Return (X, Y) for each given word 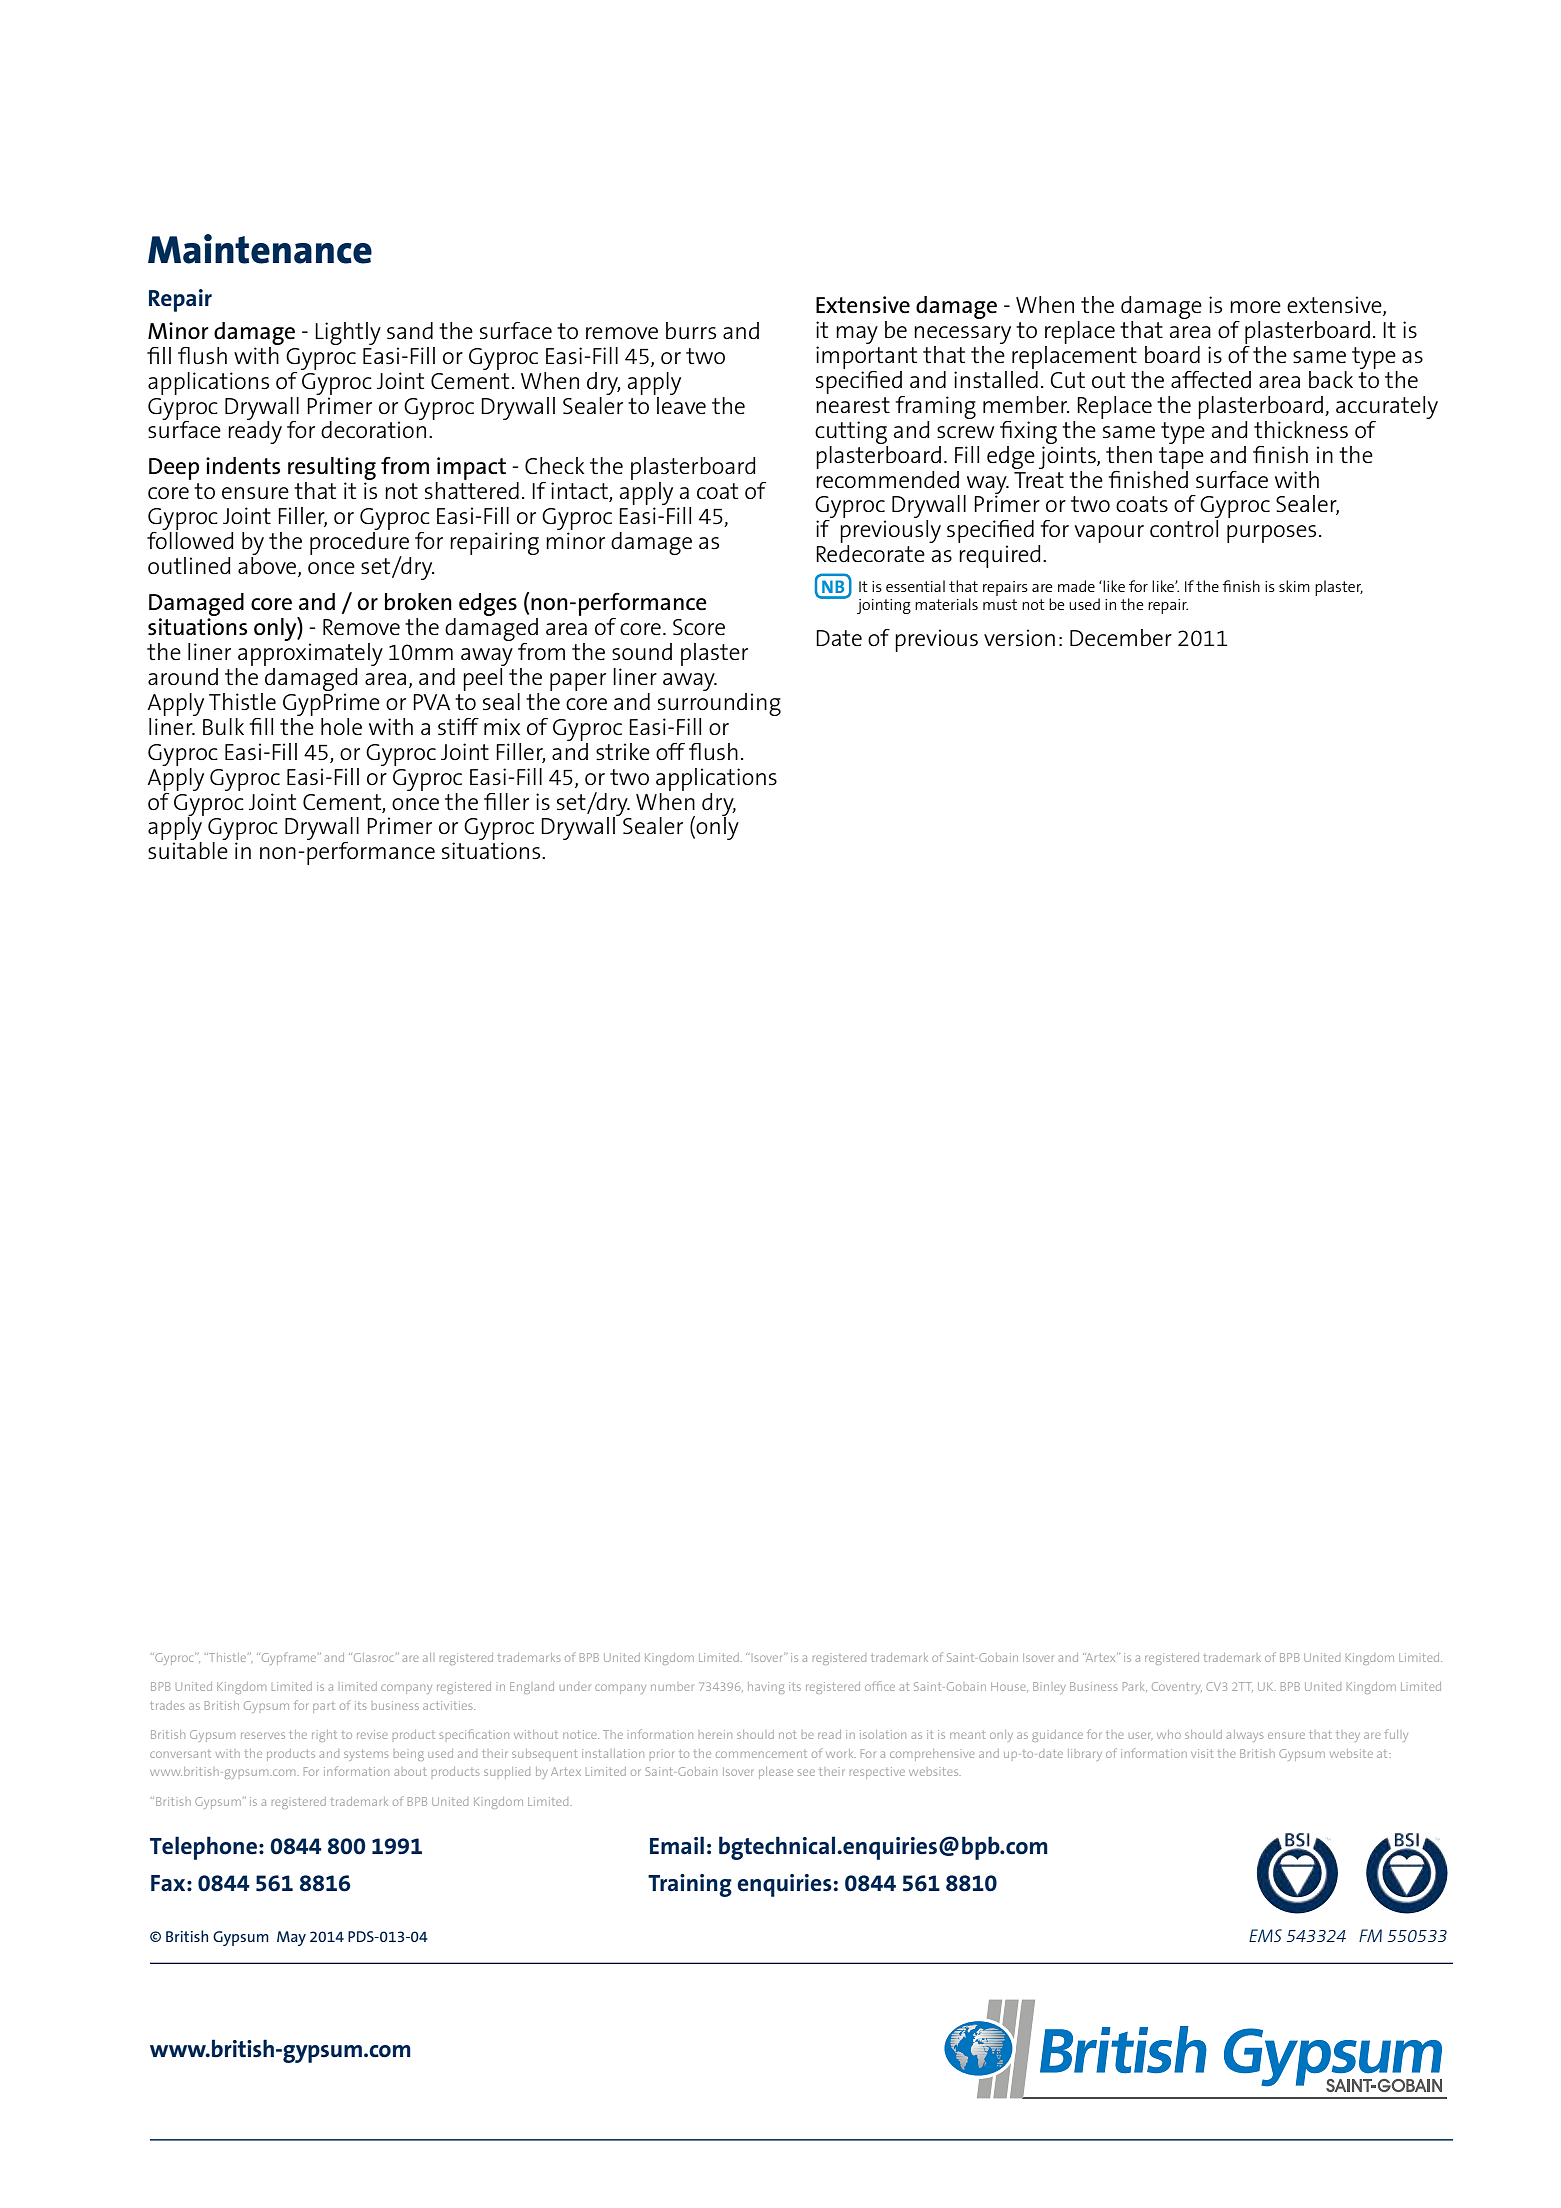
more (1255, 307)
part (324, 1708)
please (776, 1773)
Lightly (348, 333)
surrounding (719, 703)
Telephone (203, 1848)
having (766, 1688)
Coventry (1177, 1688)
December (1121, 637)
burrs (691, 330)
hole (341, 726)
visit (1202, 1753)
